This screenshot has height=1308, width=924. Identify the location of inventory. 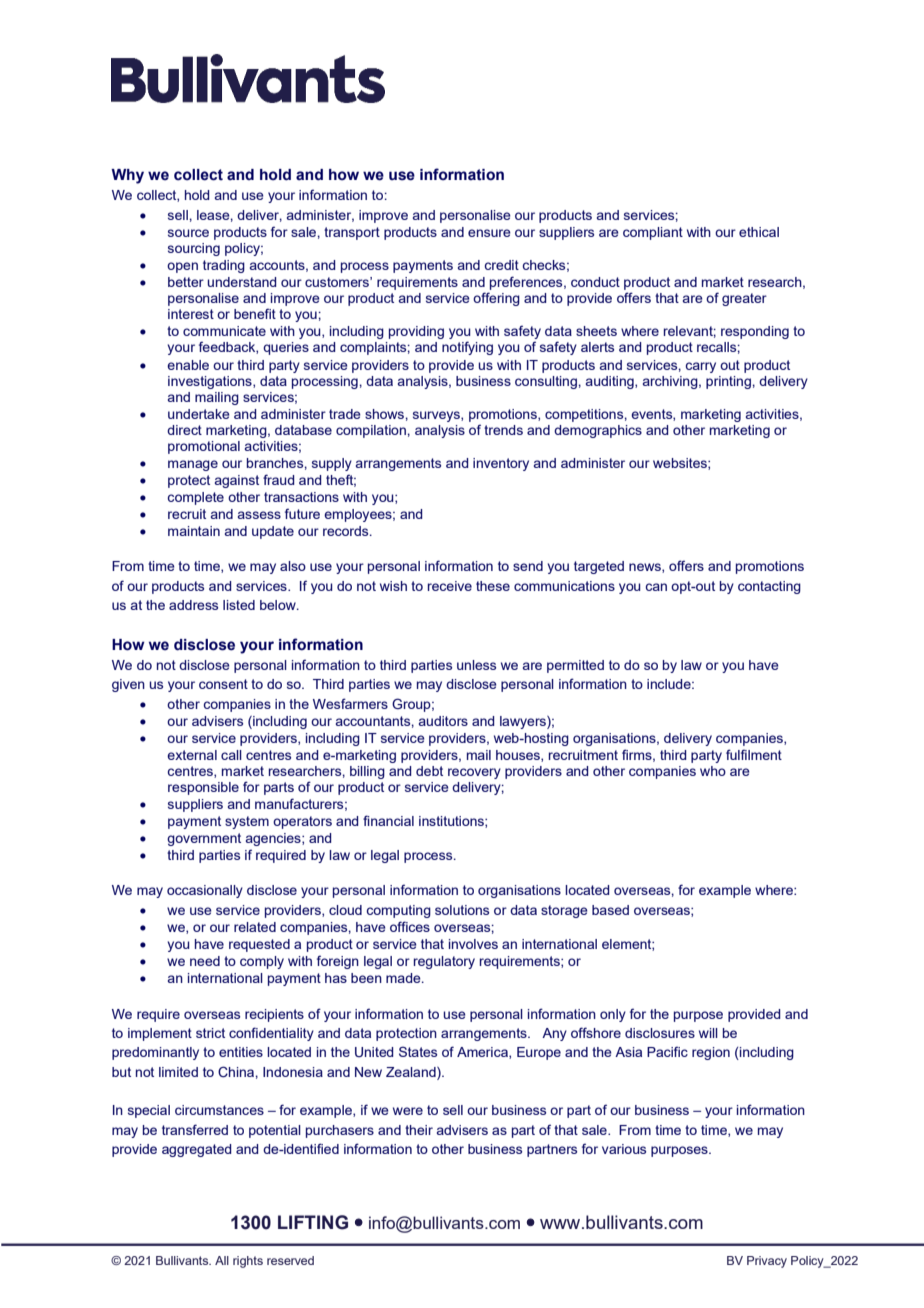
(501, 464).
